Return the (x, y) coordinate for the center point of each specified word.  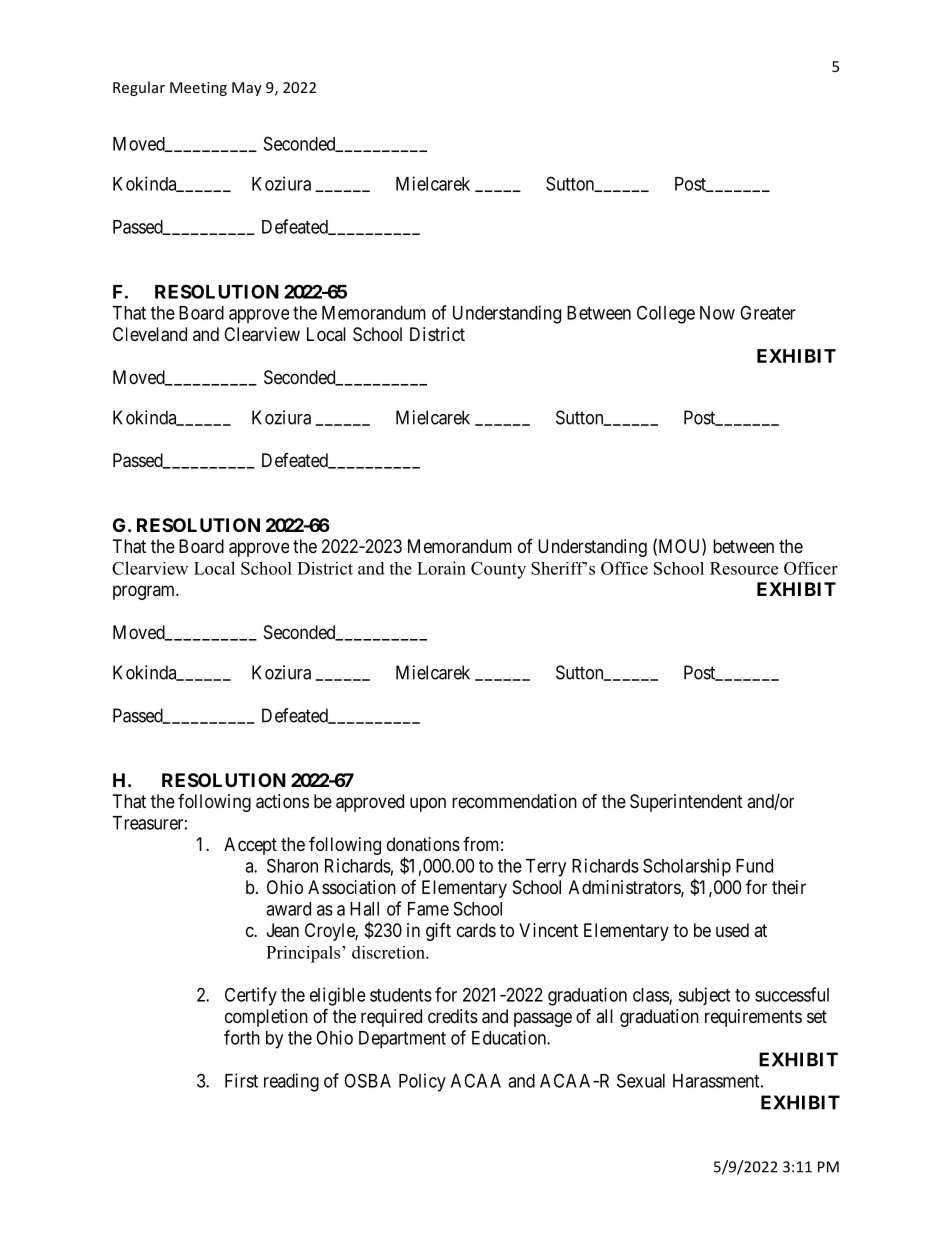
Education (510, 1037)
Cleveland (150, 334)
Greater (768, 312)
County (498, 570)
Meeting (198, 89)
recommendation (514, 801)
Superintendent (686, 803)
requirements (753, 1018)
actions (282, 801)
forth (242, 1037)
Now (717, 313)
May (247, 89)
